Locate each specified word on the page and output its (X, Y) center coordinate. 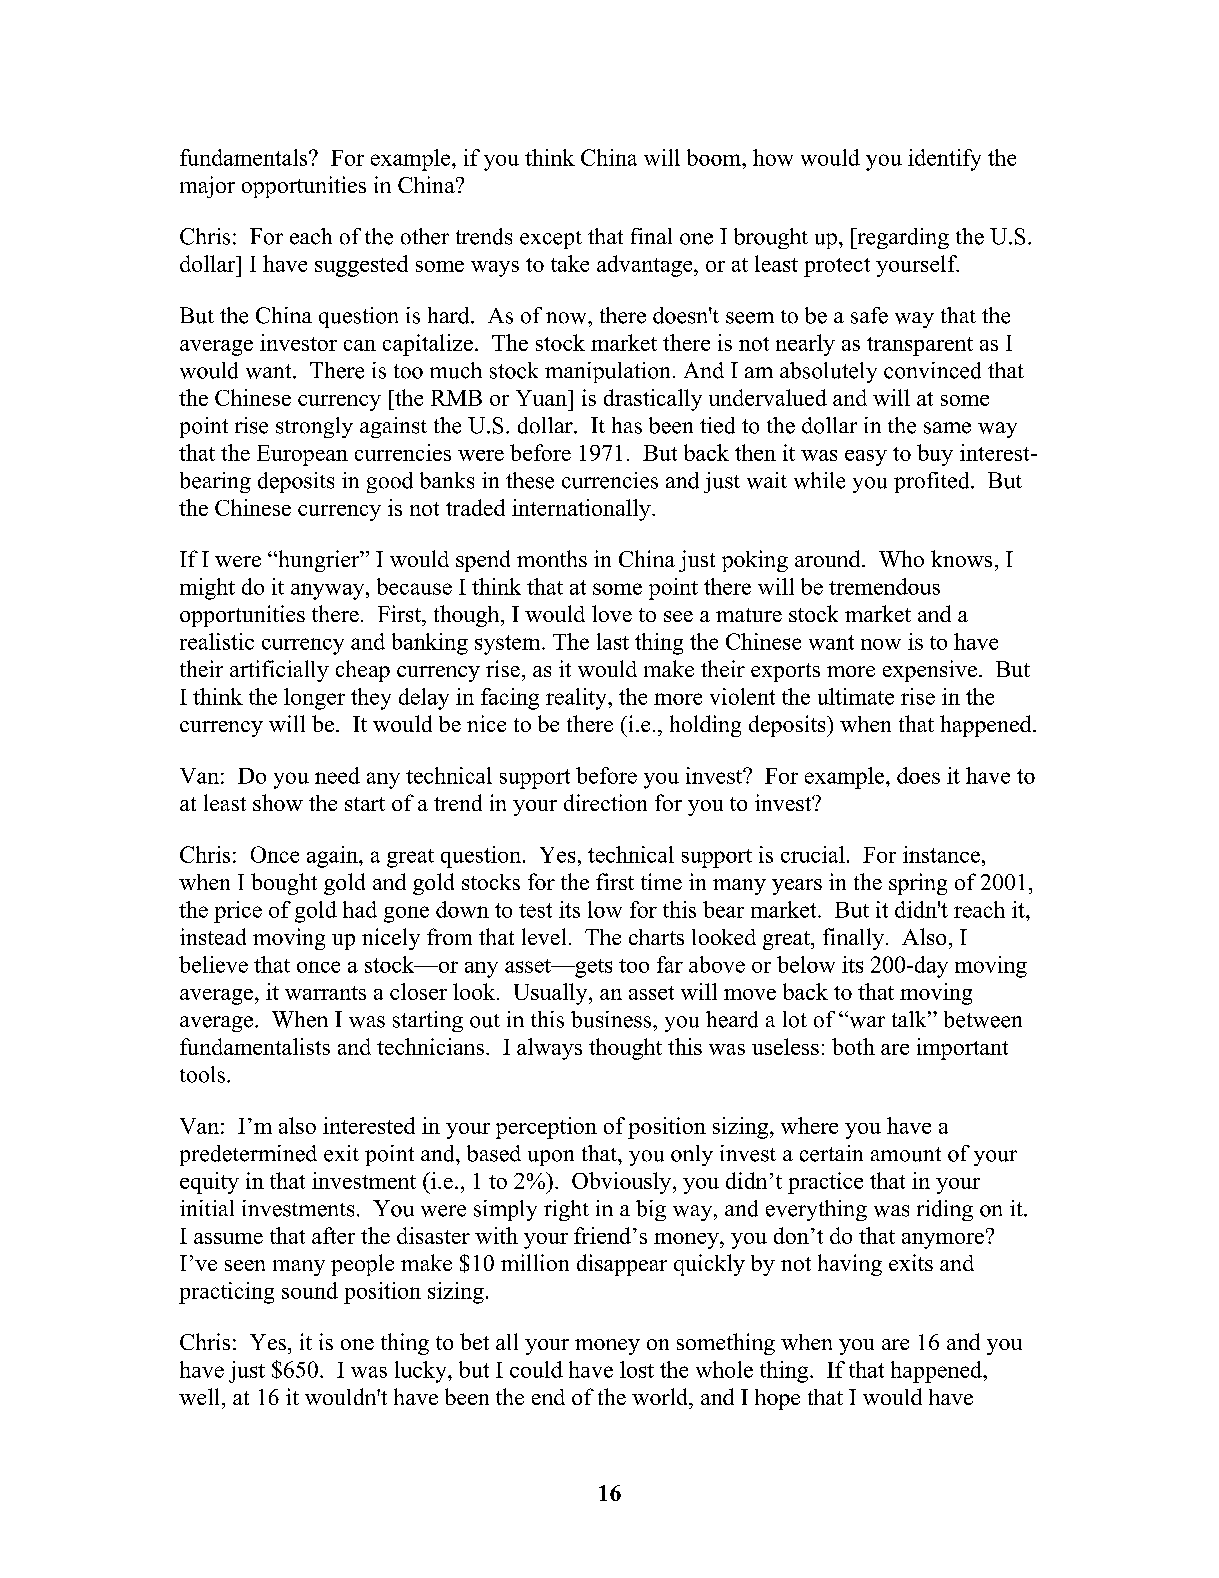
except (551, 240)
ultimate (856, 696)
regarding (902, 238)
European (302, 455)
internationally (582, 510)
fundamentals (245, 157)
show (278, 802)
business (612, 1019)
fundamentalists (255, 1046)
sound (310, 1290)
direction (605, 802)
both (853, 1046)
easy (866, 458)
